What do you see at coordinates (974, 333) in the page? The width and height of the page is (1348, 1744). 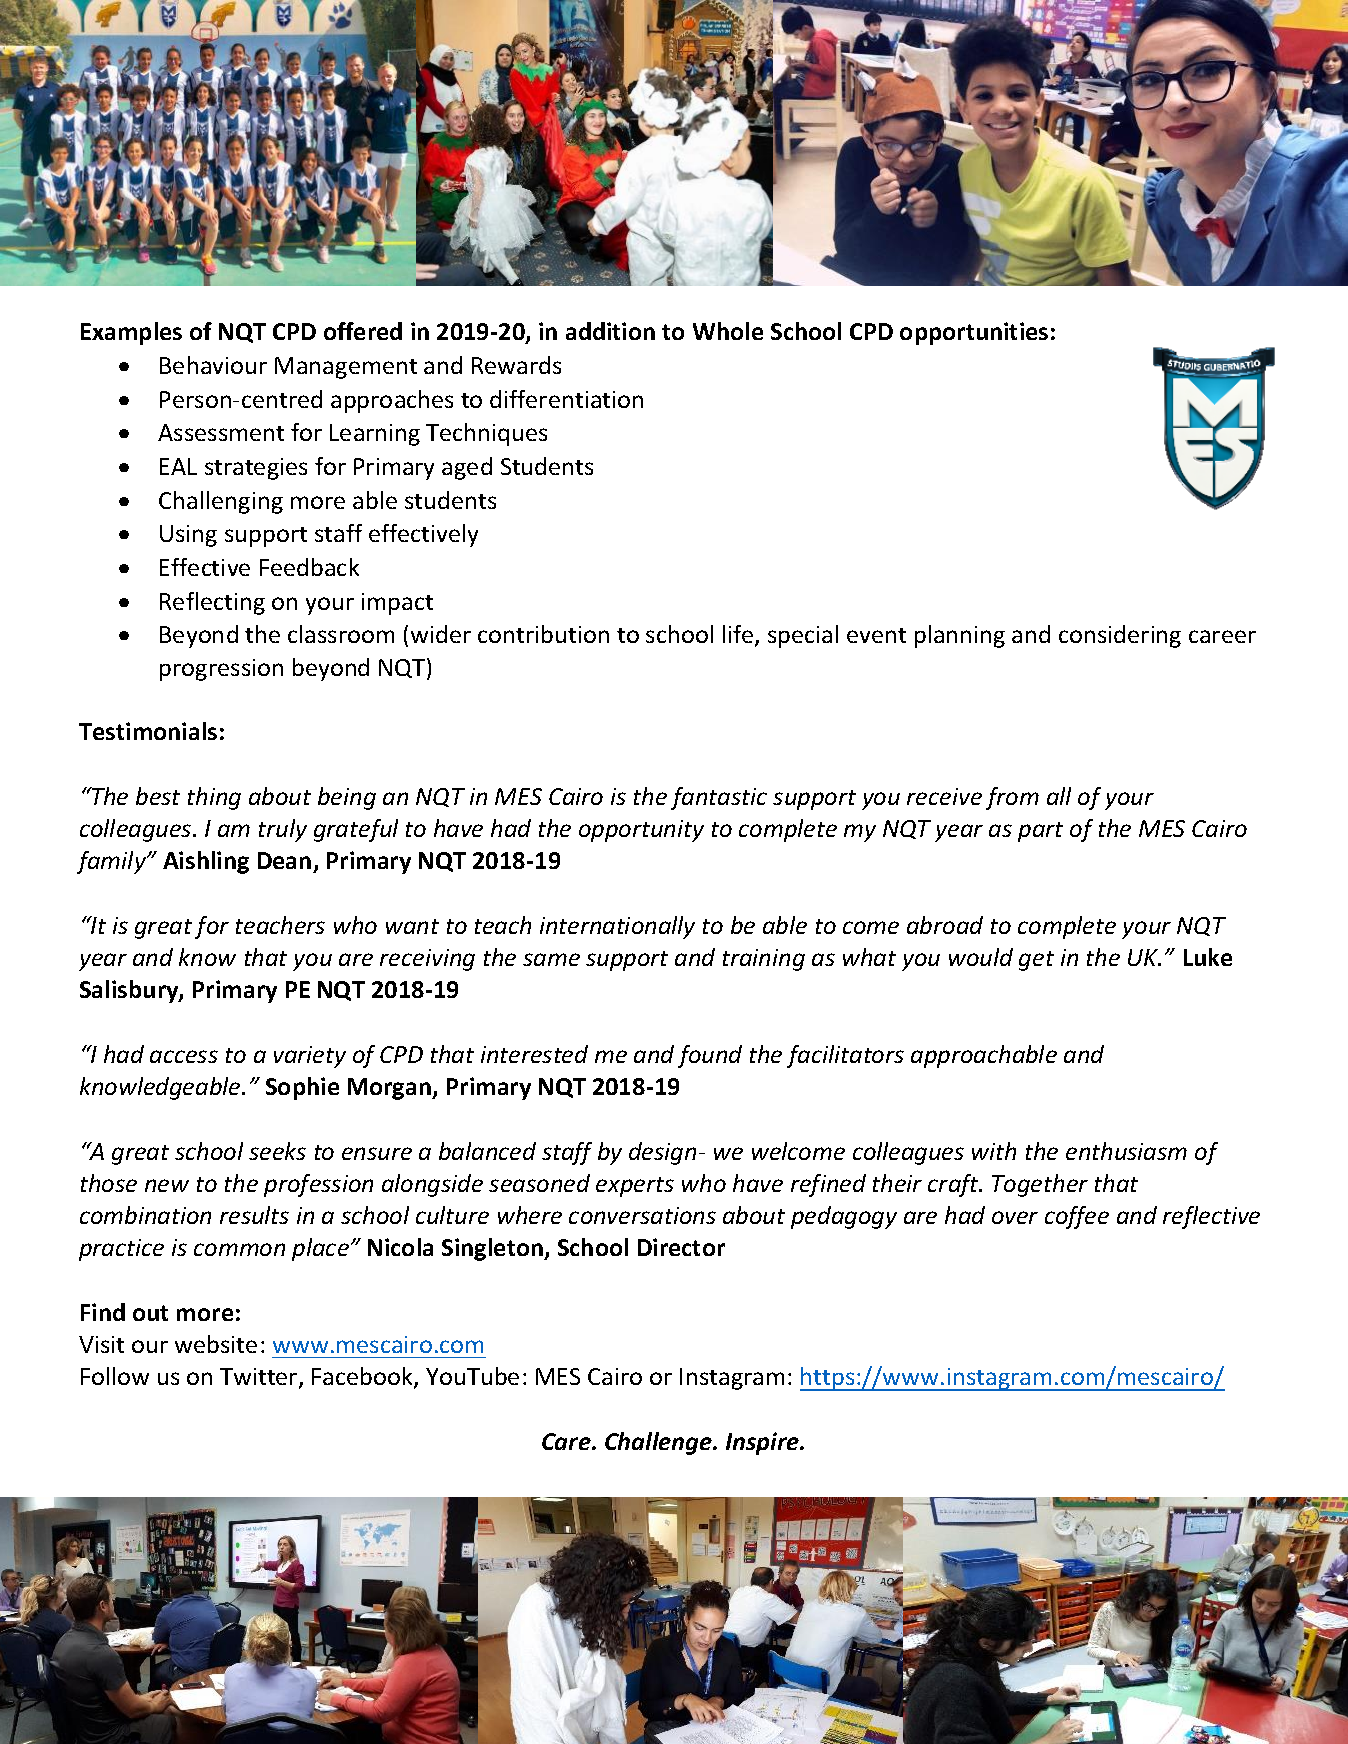 I see `opportunities` at bounding box center [974, 333].
